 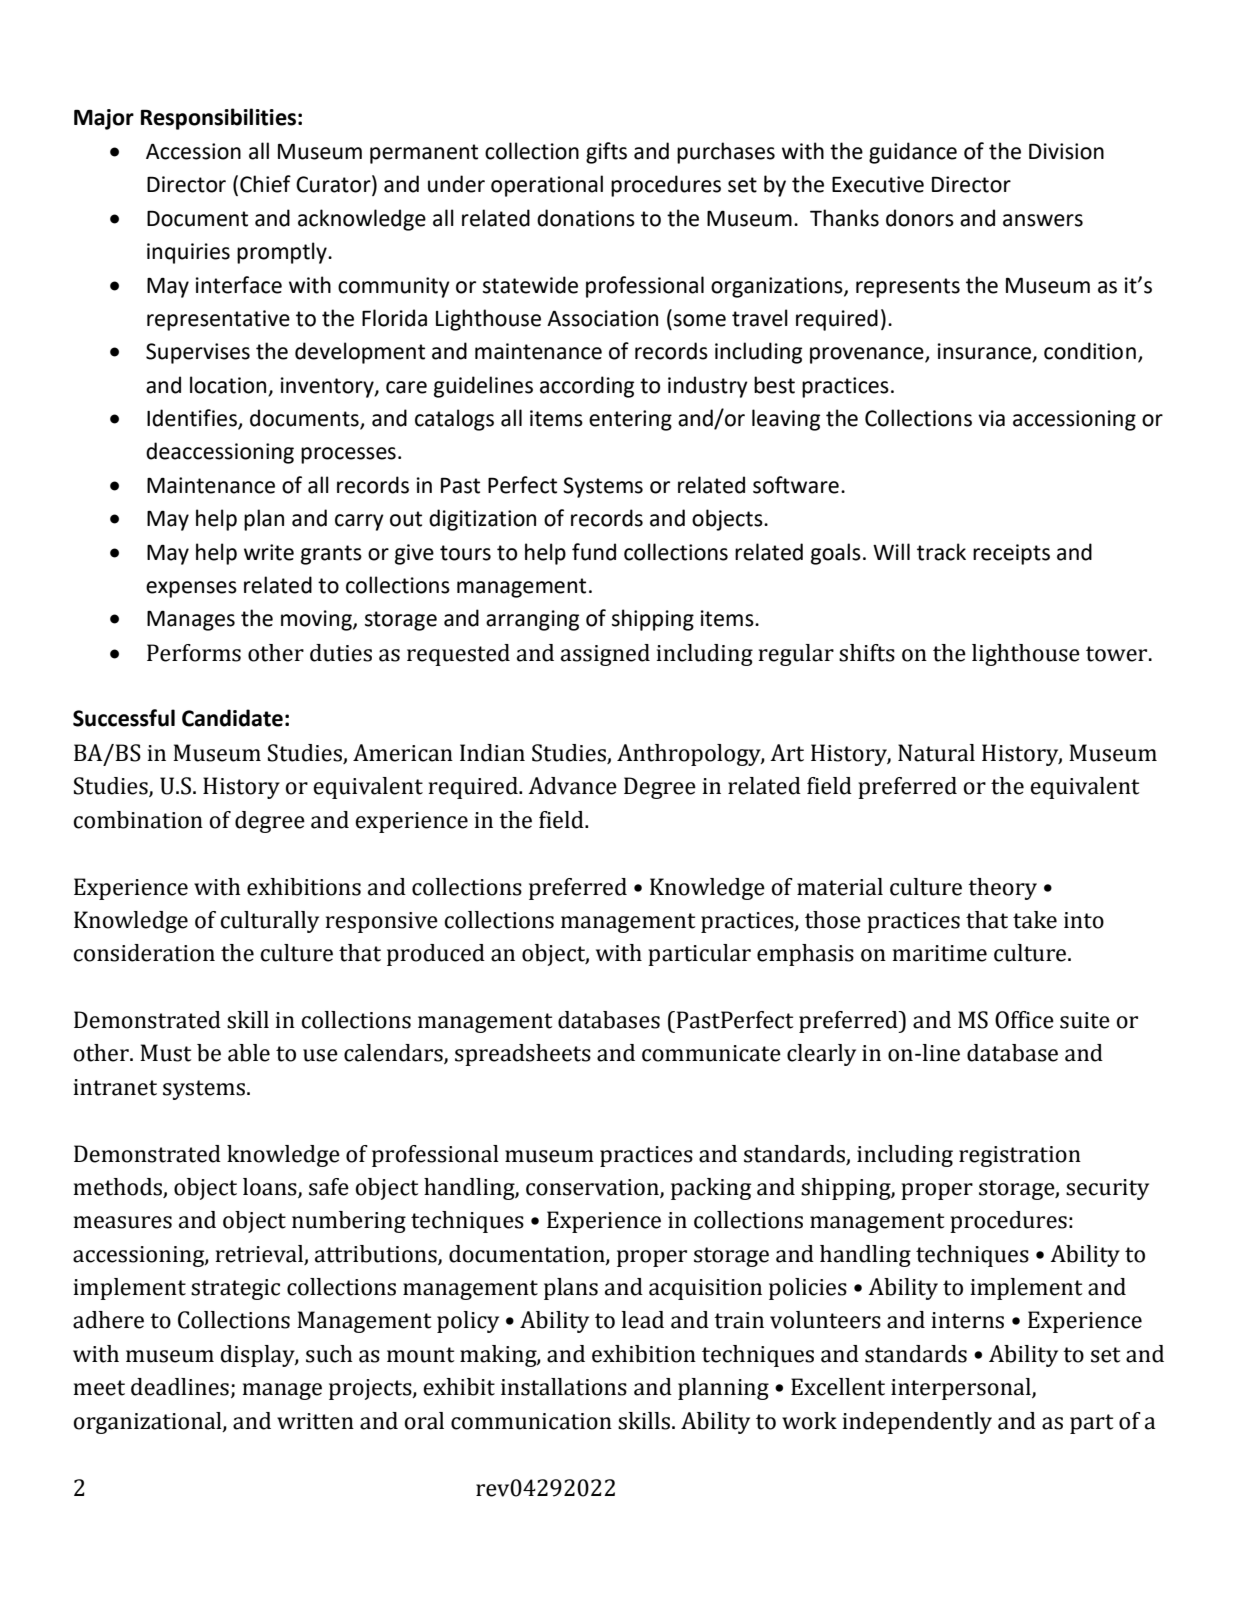 I want to click on Advance, so click(x=572, y=786).
